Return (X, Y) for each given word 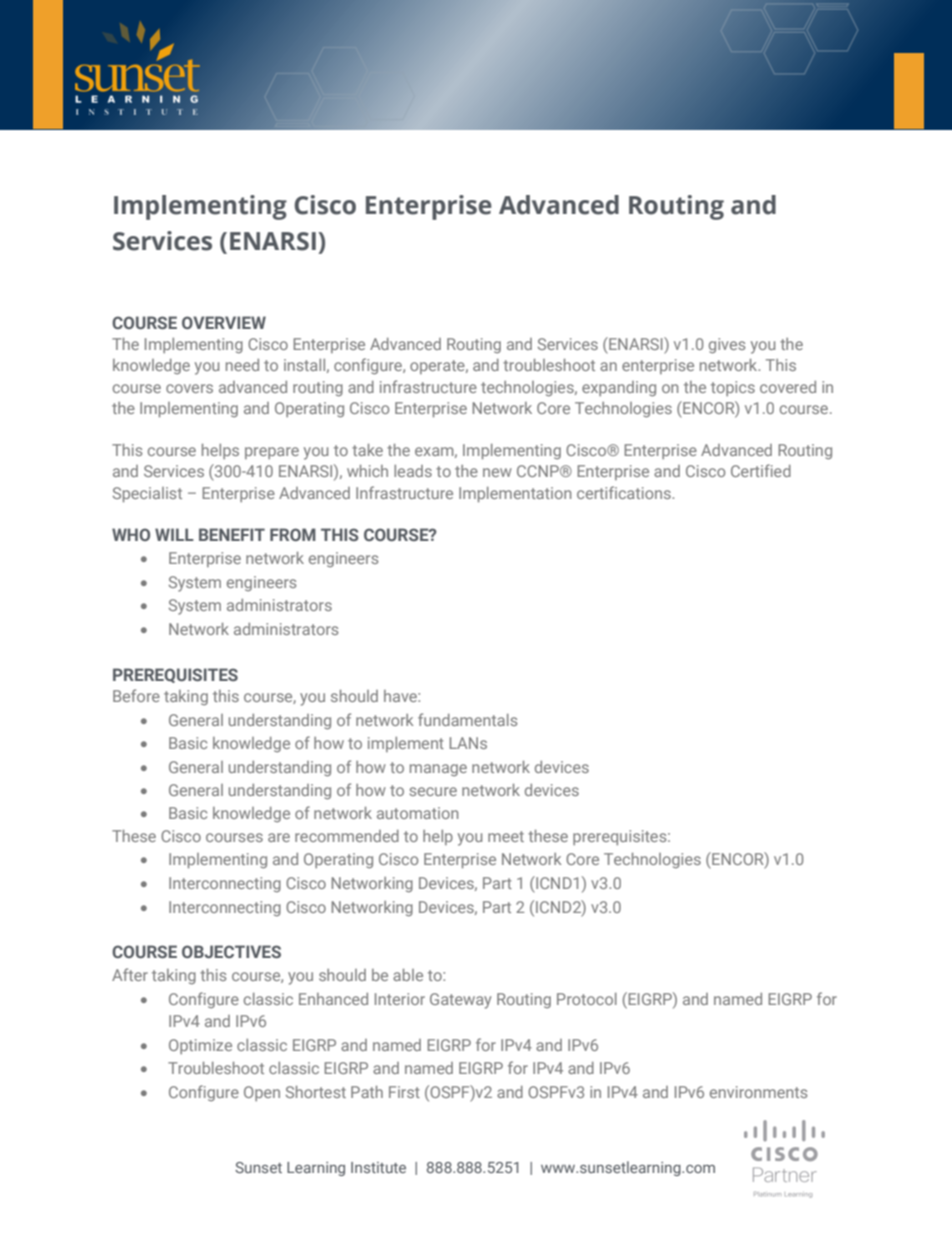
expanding (619, 388)
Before (136, 695)
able (408, 975)
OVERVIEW (224, 322)
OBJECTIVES (231, 951)
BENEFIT (232, 534)
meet (506, 836)
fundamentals (467, 719)
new (497, 472)
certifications (625, 492)
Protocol (587, 999)
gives (727, 345)
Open (262, 1093)
